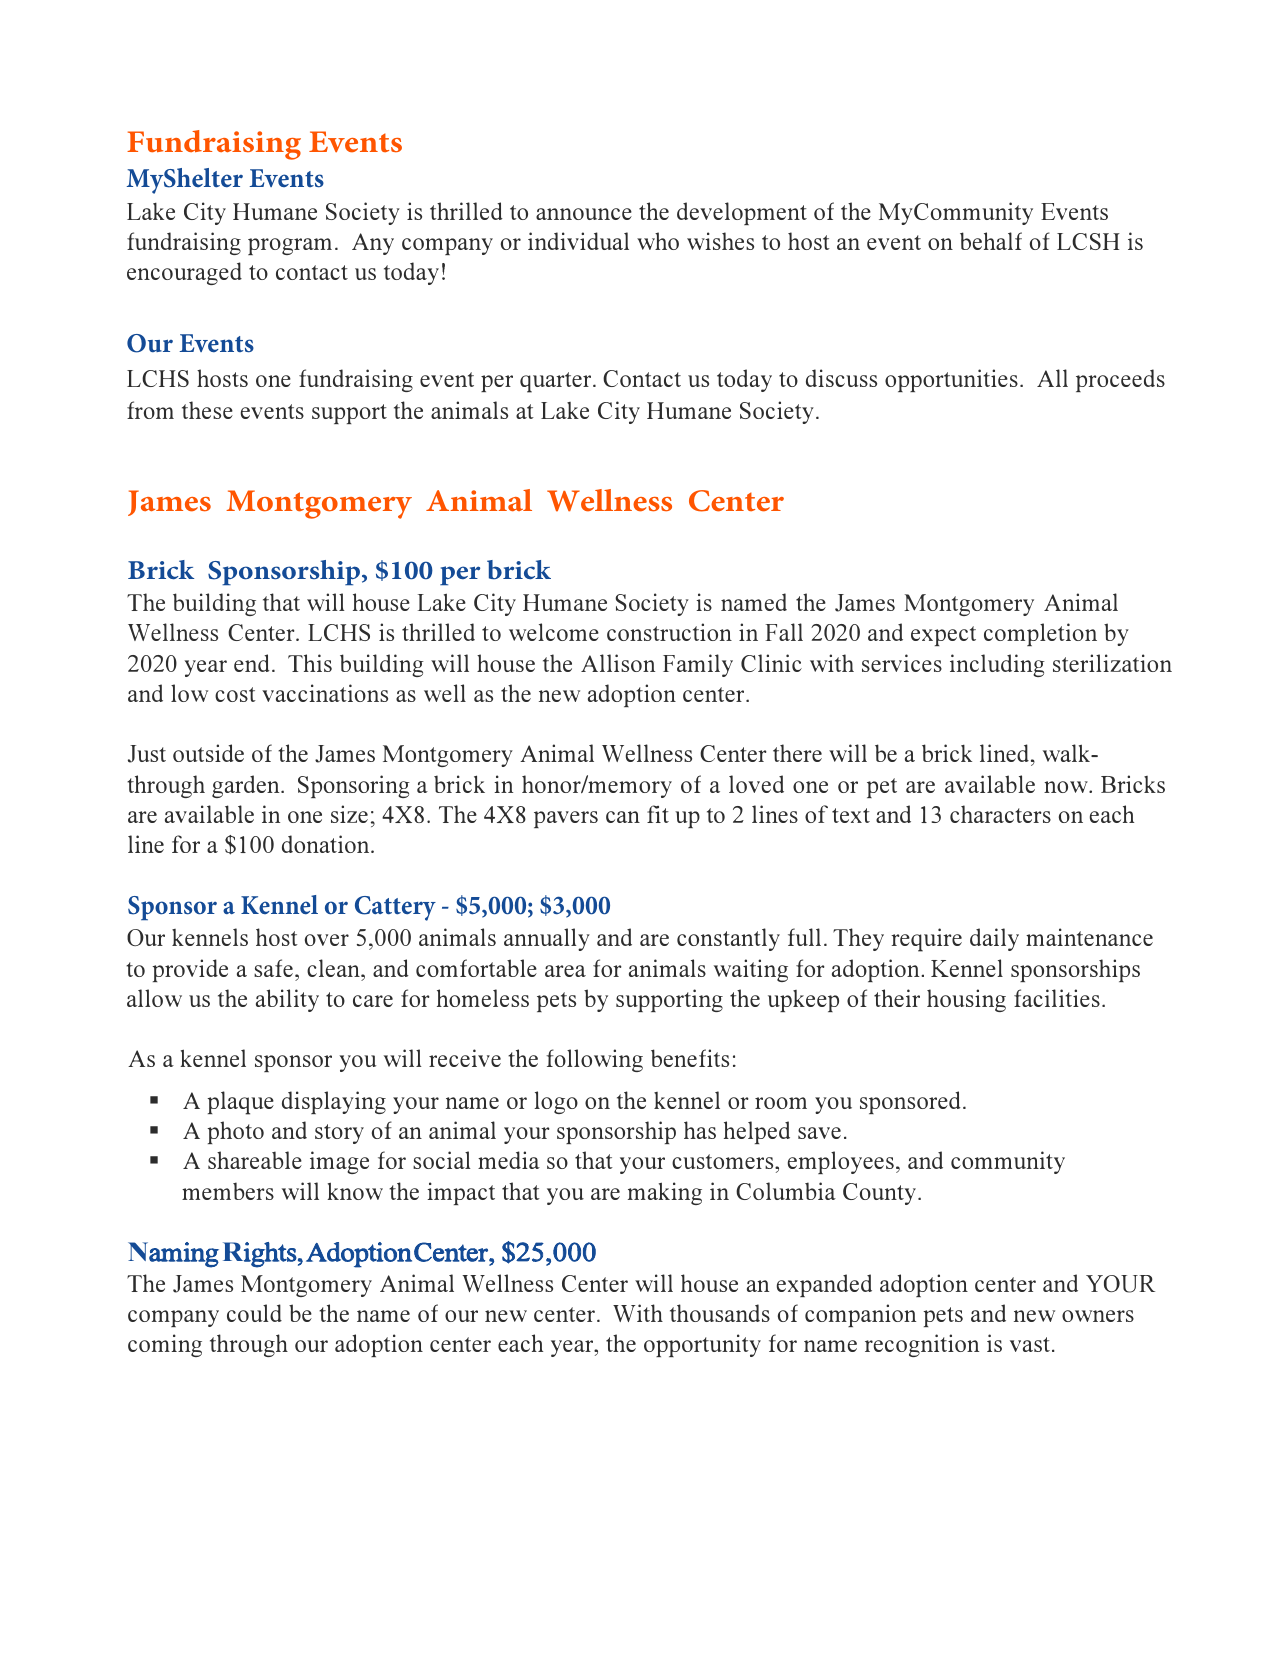  I want to click on behalf, so click(991, 241).
